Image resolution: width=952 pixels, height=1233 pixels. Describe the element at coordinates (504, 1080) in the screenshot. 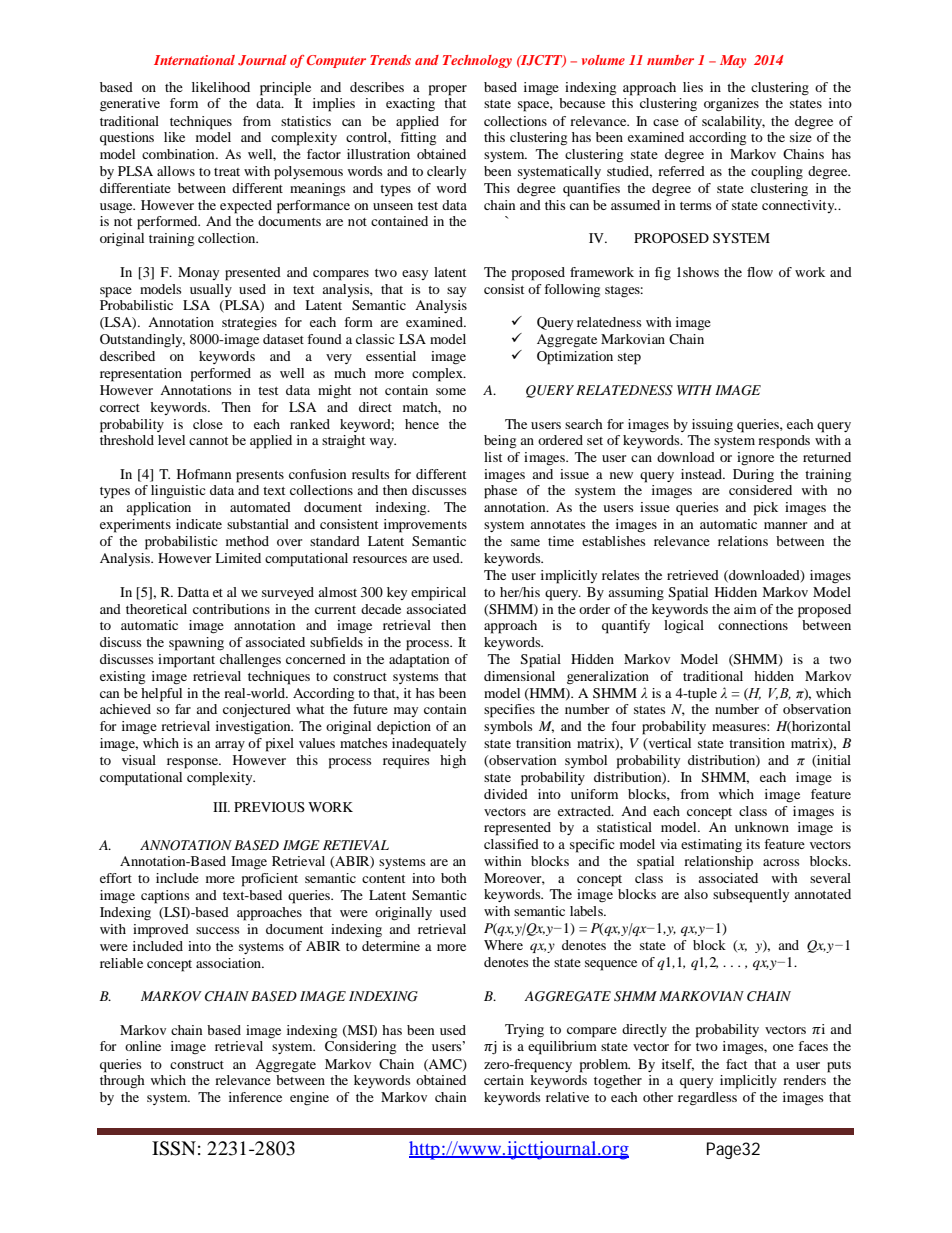

I see `certain` at that location.
